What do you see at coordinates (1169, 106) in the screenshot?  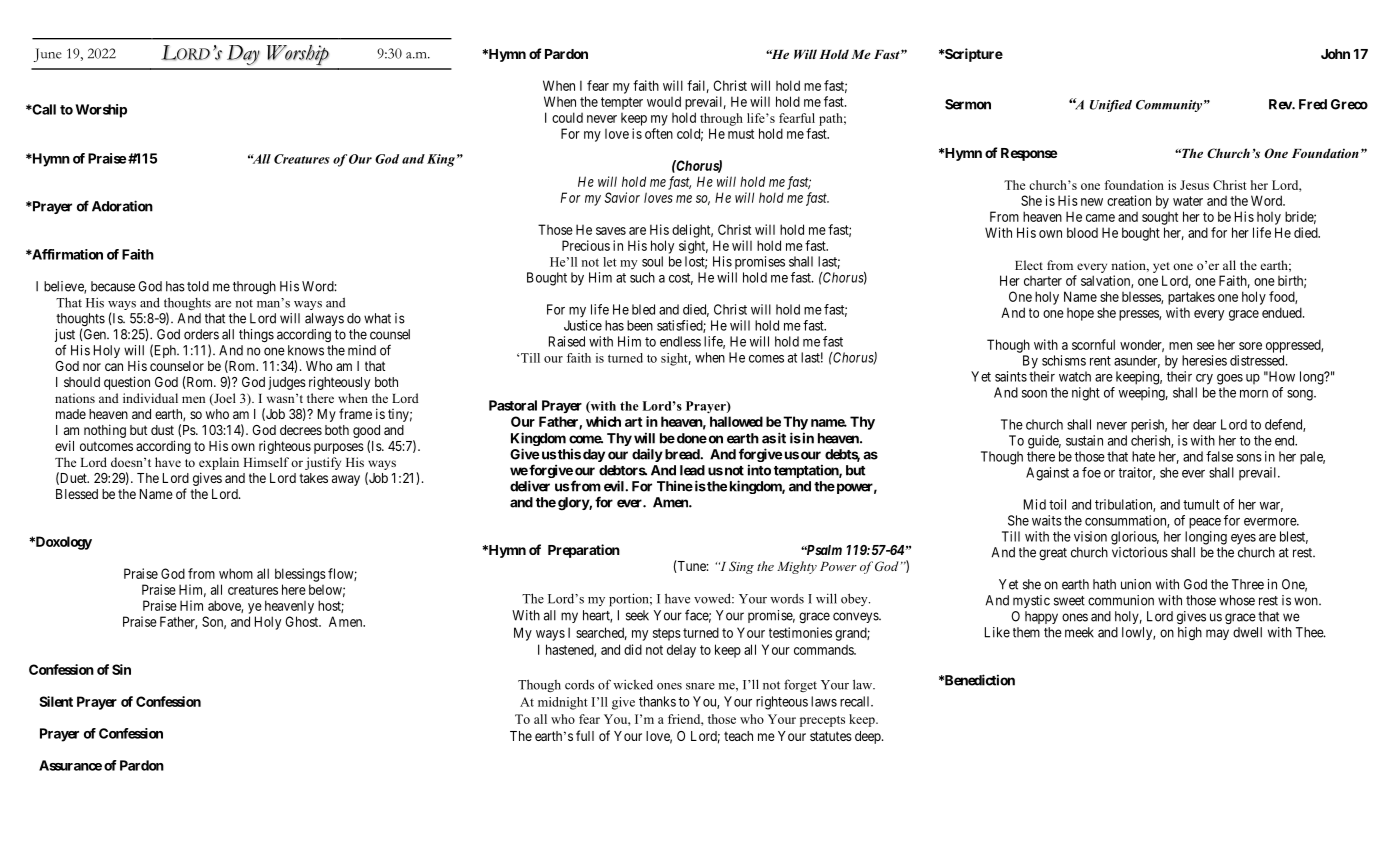 I see `Community` at bounding box center [1169, 106].
